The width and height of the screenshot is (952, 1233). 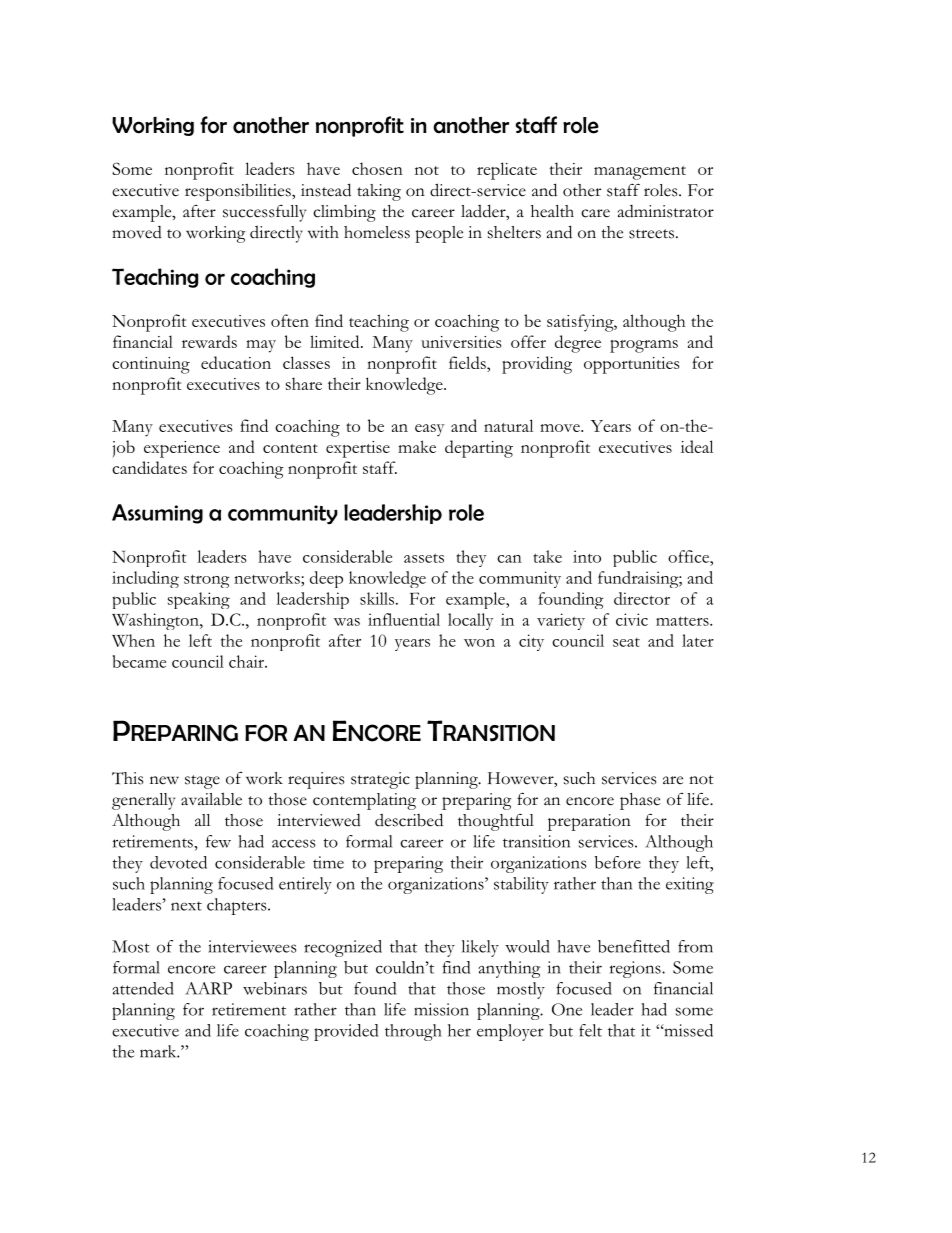 I want to click on management, so click(x=640, y=173).
